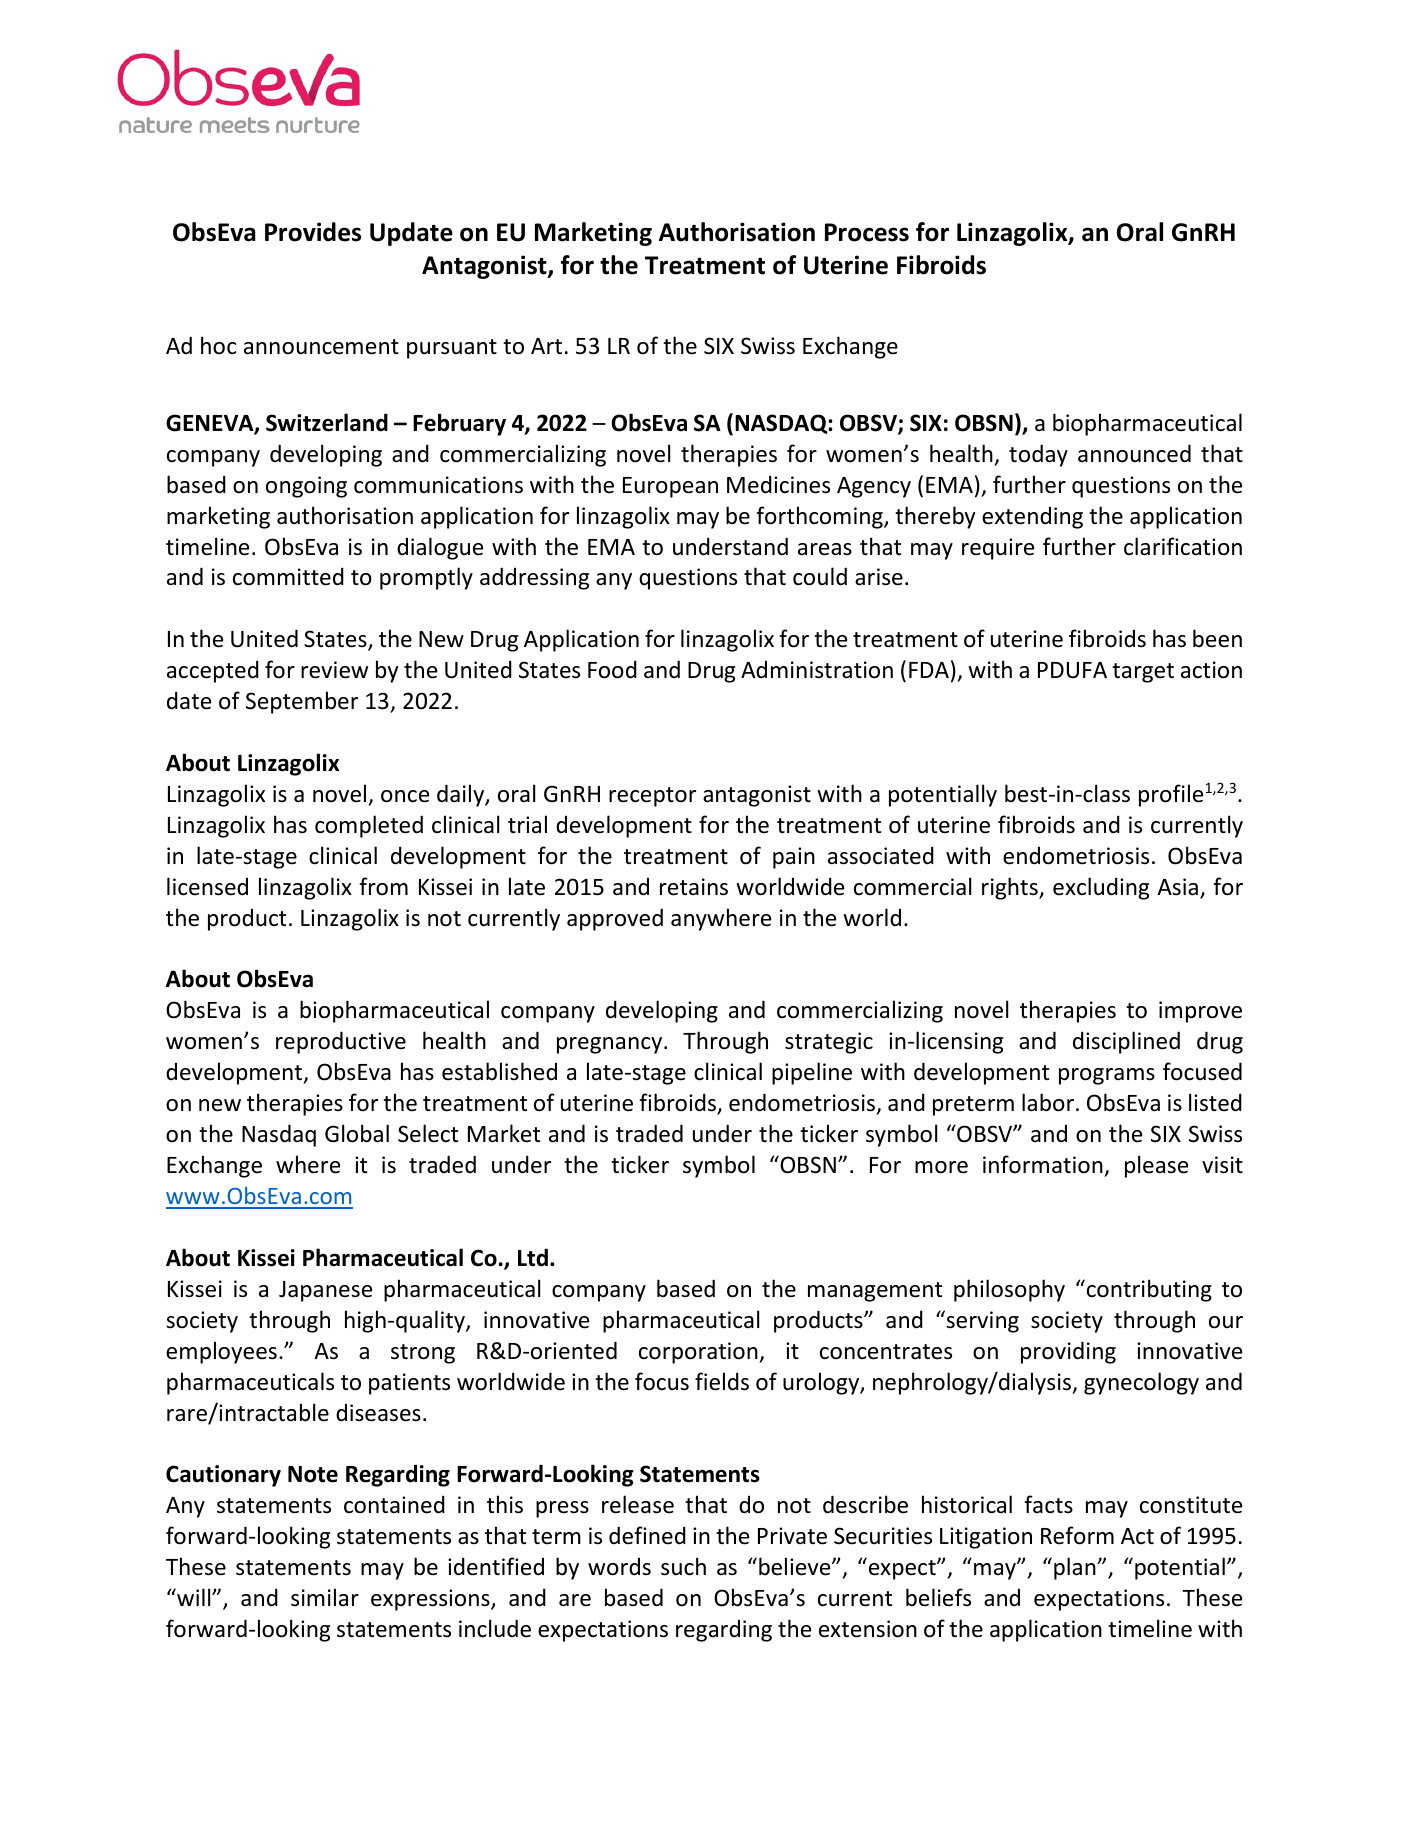  Describe the element at coordinates (867, 232) in the screenshot. I see `Process` at that location.
